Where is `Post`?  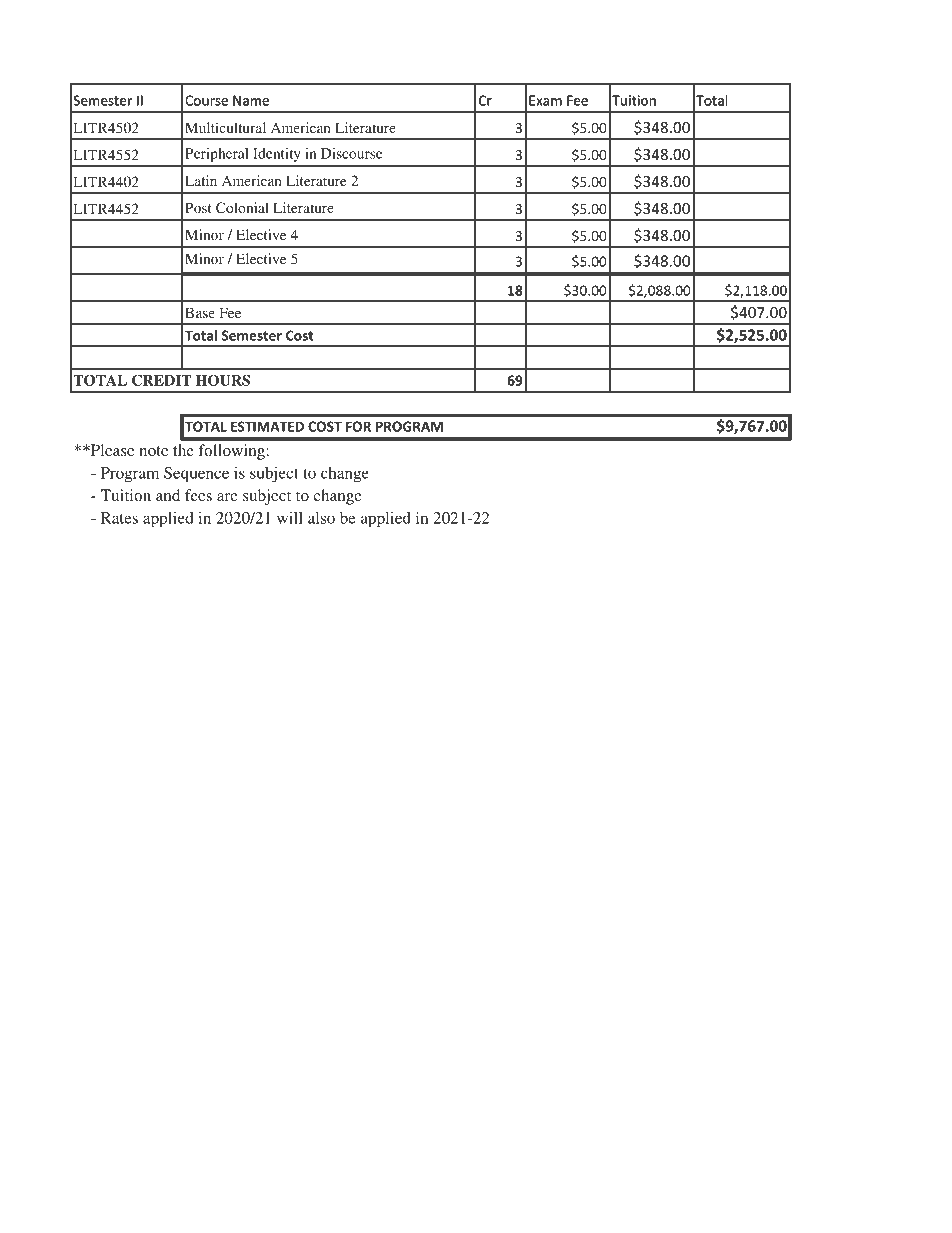
Post is located at coordinates (198, 207).
